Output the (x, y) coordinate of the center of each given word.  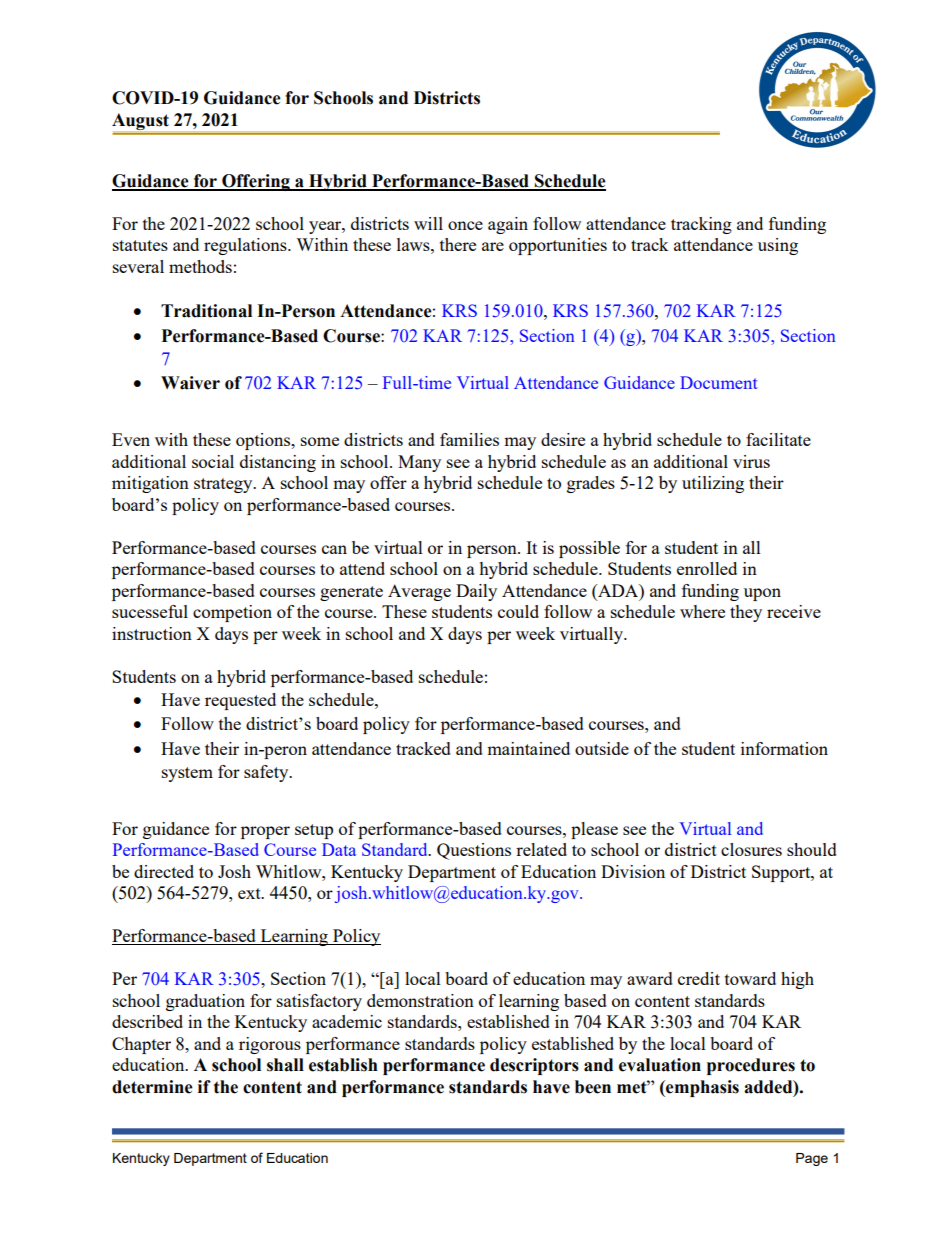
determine (152, 1087)
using (778, 246)
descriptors (534, 1066)
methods (200, 266)
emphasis (701, 1088)
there (458, 244)
